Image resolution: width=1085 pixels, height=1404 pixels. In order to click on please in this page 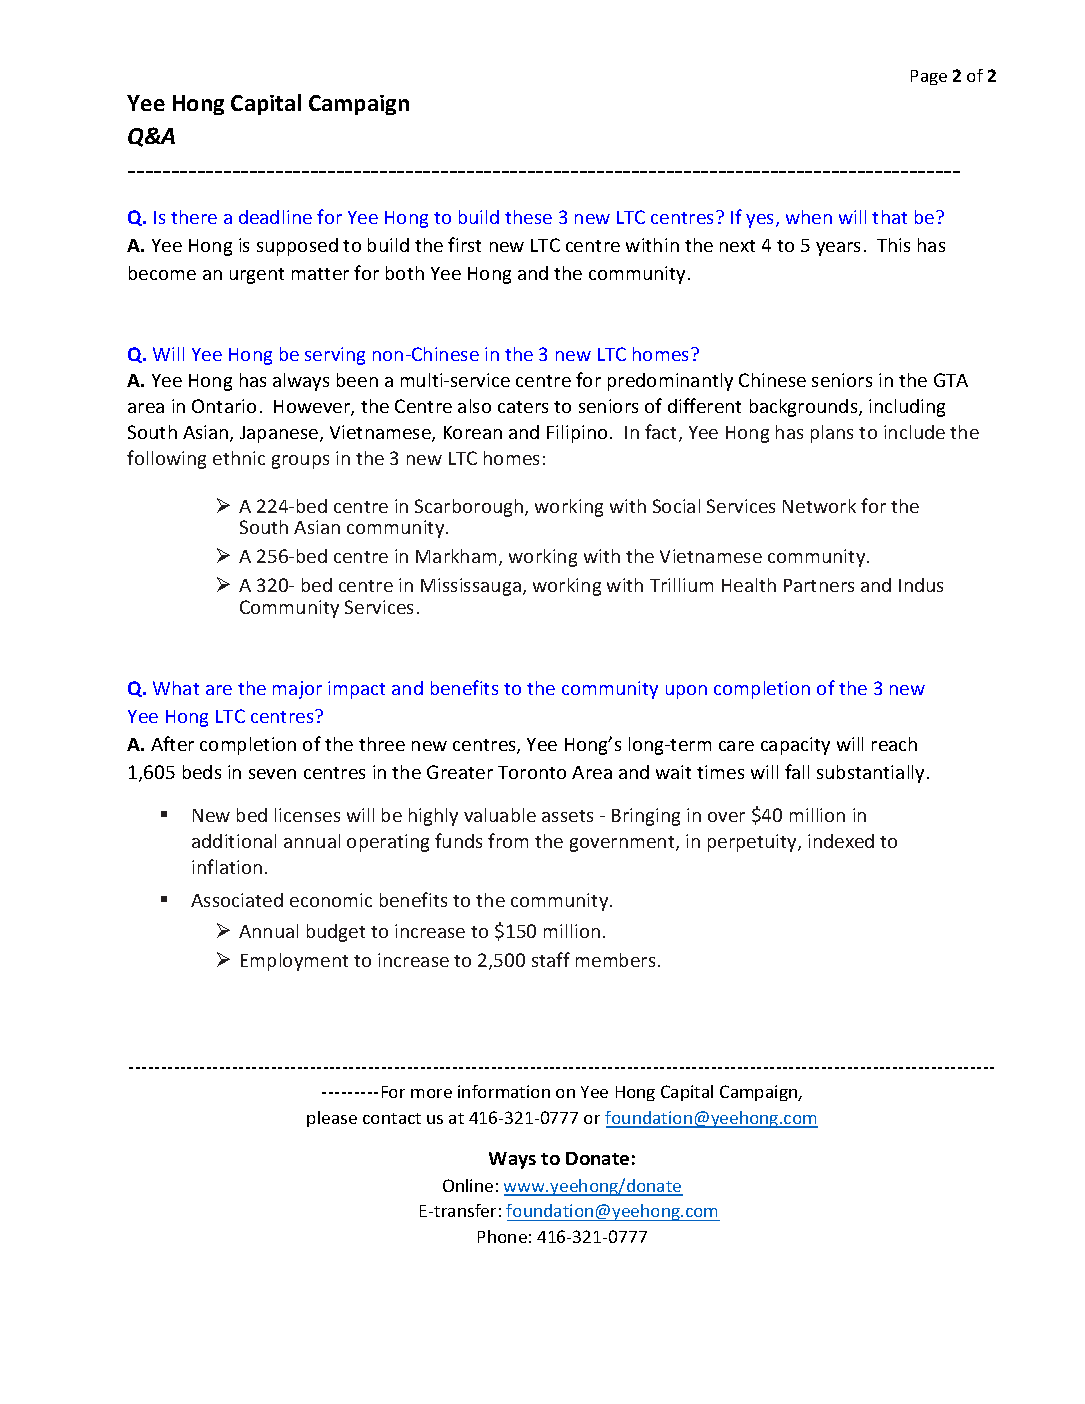, I will do `click(332, 1119)`.
